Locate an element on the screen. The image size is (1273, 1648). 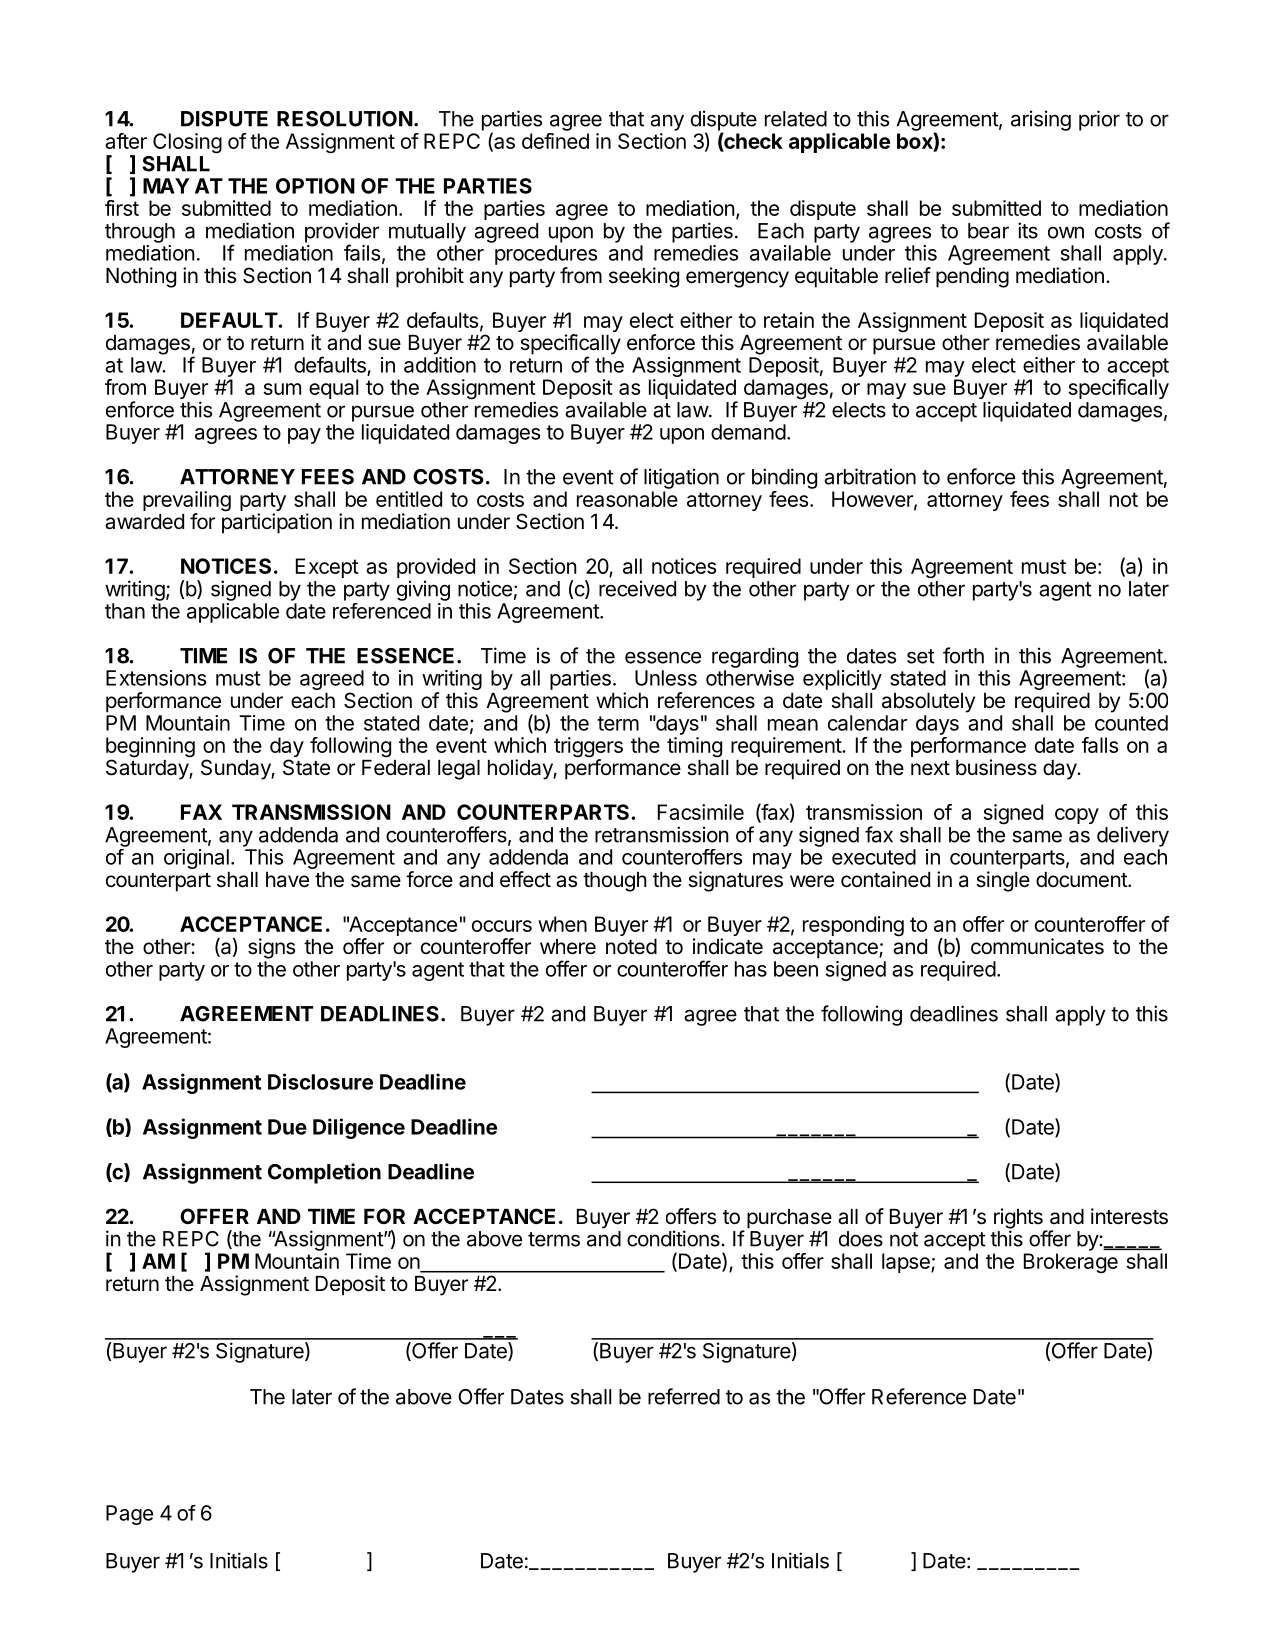
However is located at coordinates (873, 500).
